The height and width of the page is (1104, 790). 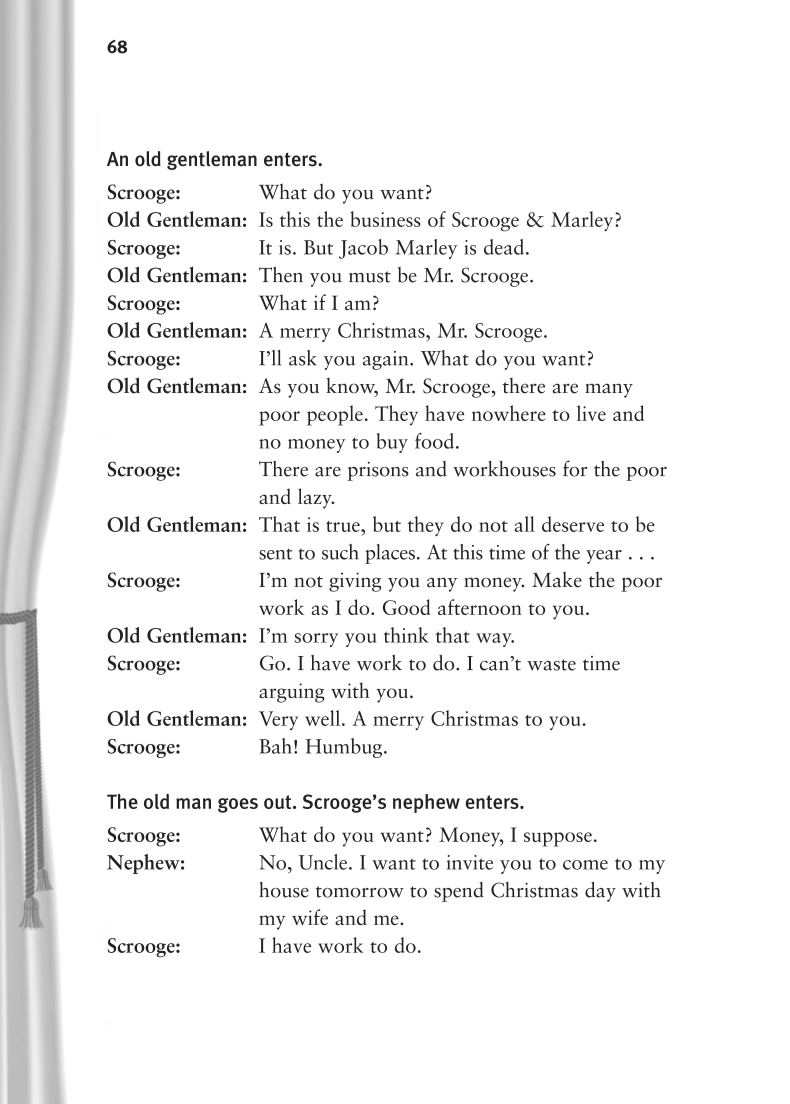 I want to click on places, so click(x=390, y=554).
